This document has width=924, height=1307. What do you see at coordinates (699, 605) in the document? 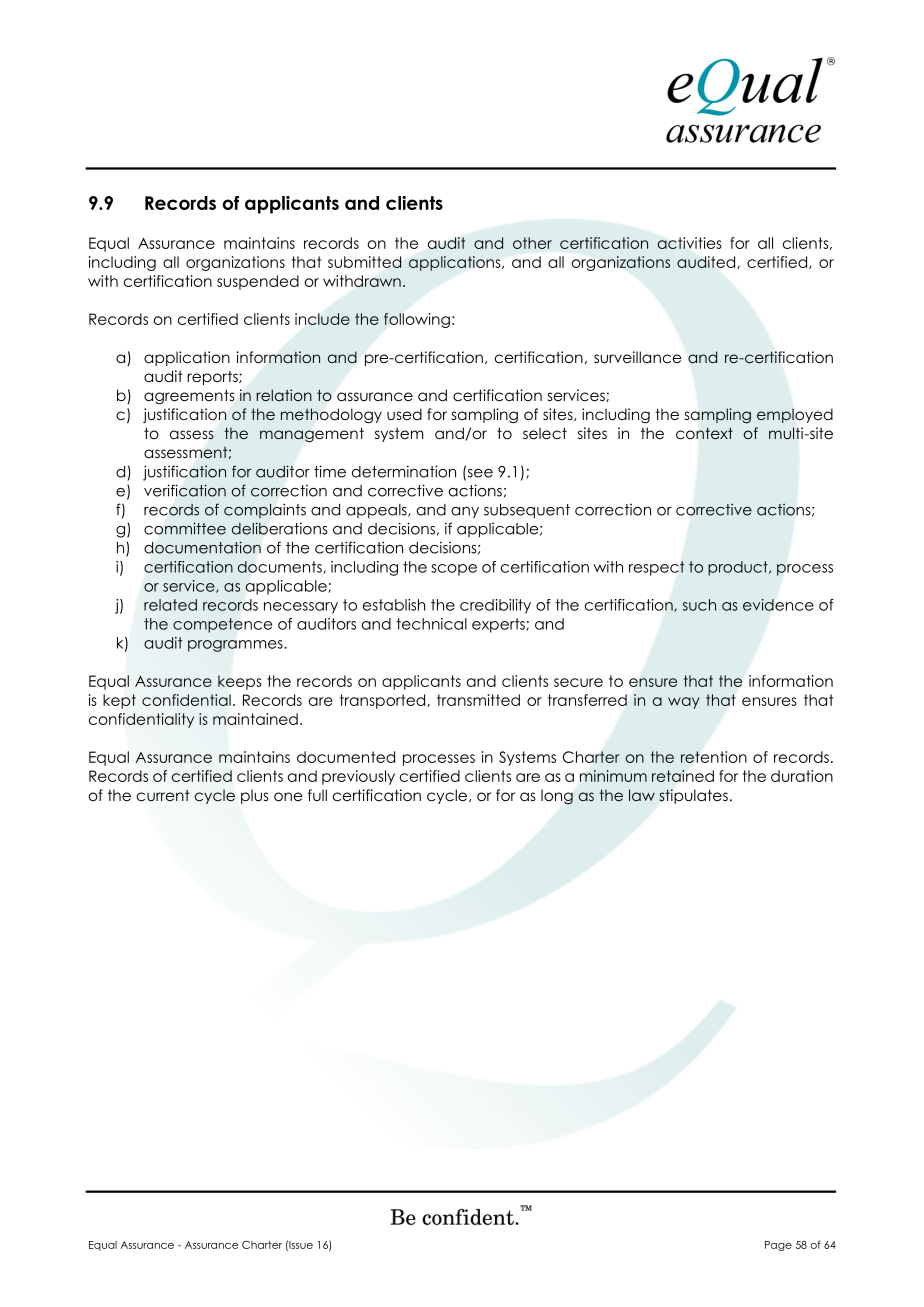
I see `such` at bounding box center [699, 605].
